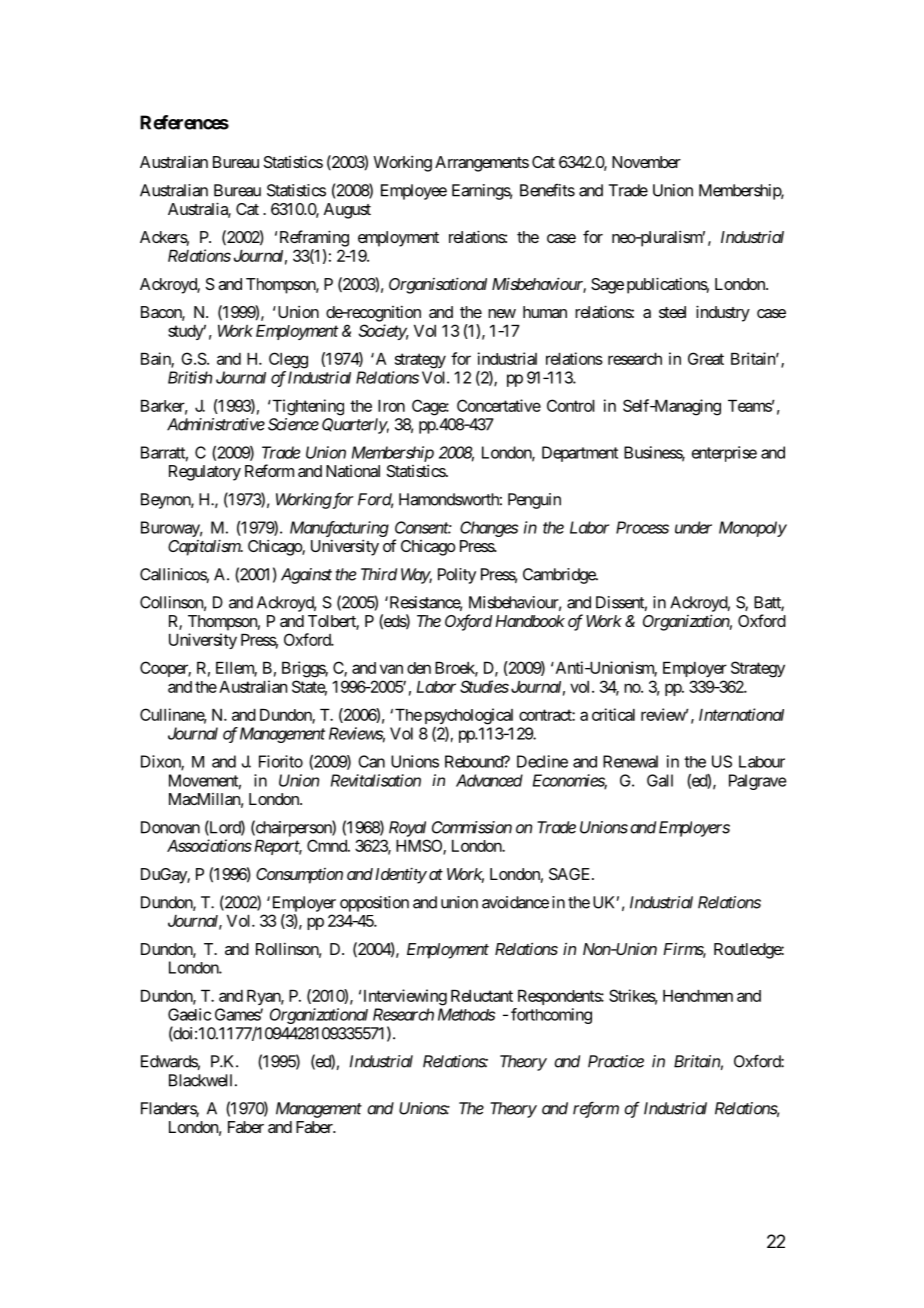 Image resolution: width=924 pixels, height=1308 pixels. I want to click on Gaelic, so click(189, 1014).
